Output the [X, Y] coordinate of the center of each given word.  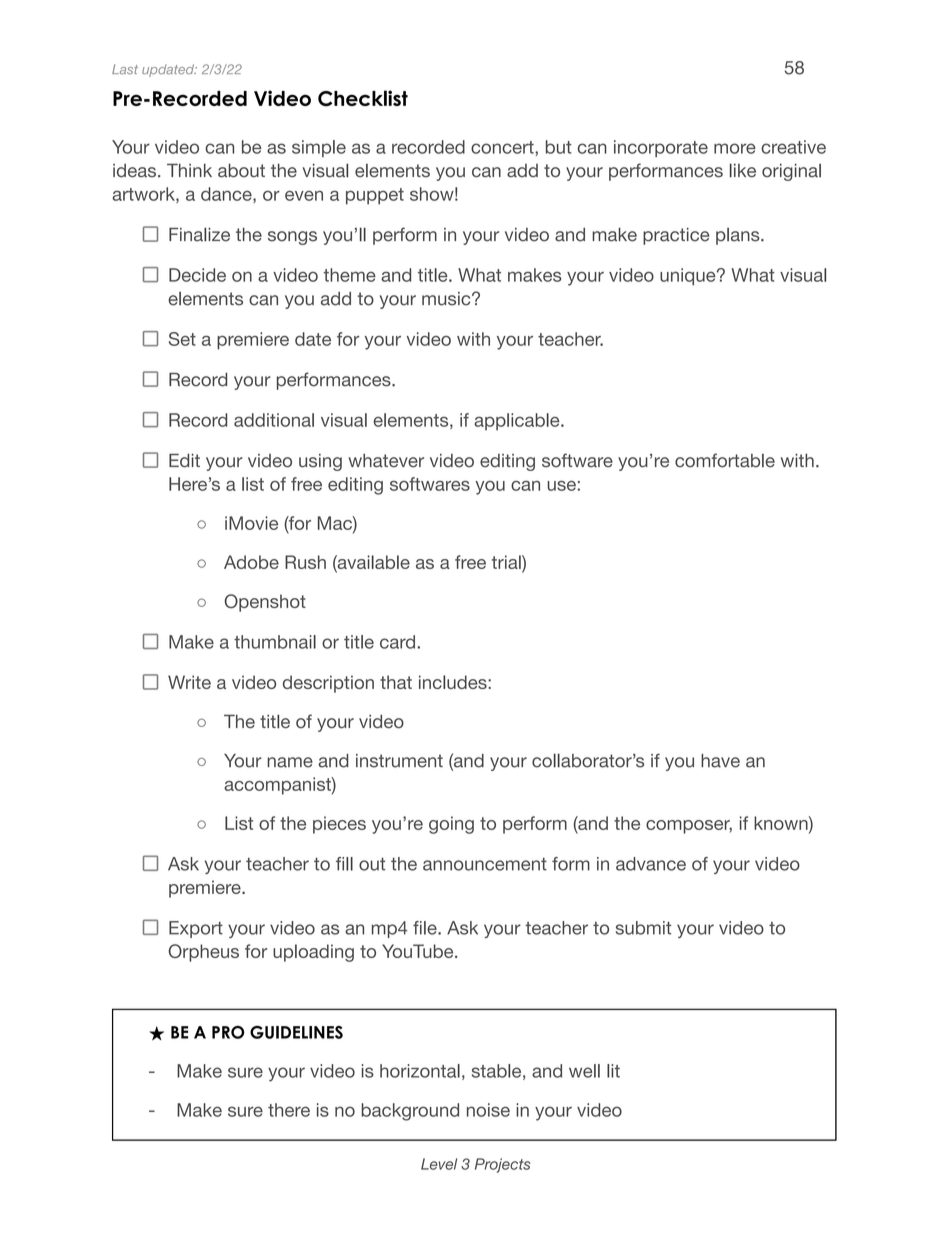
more [735, 148]
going [451, 825]
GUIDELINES [296, 1032]
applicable [518, 421]
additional [274, 420]
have [720, 761]
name [290, 762]
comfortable [725, 460]
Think [189, 170]
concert [503, 147]
